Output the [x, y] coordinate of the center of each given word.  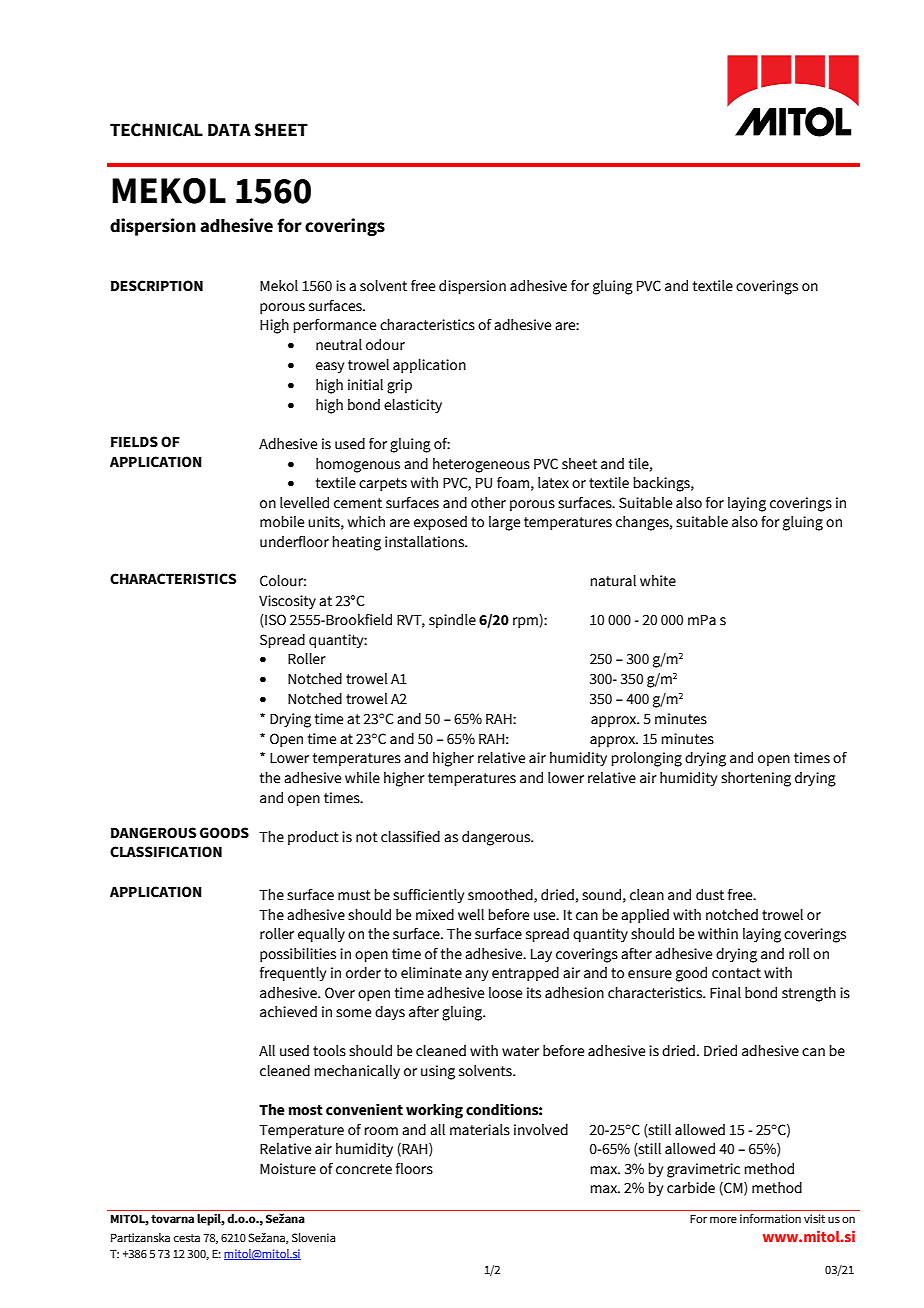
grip [399, 386]
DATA [229, 129]
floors [414, 1169]
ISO [274, 621]
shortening [756, 779]
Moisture [288, 1169]
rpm [525, 622]
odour [385, 345]
